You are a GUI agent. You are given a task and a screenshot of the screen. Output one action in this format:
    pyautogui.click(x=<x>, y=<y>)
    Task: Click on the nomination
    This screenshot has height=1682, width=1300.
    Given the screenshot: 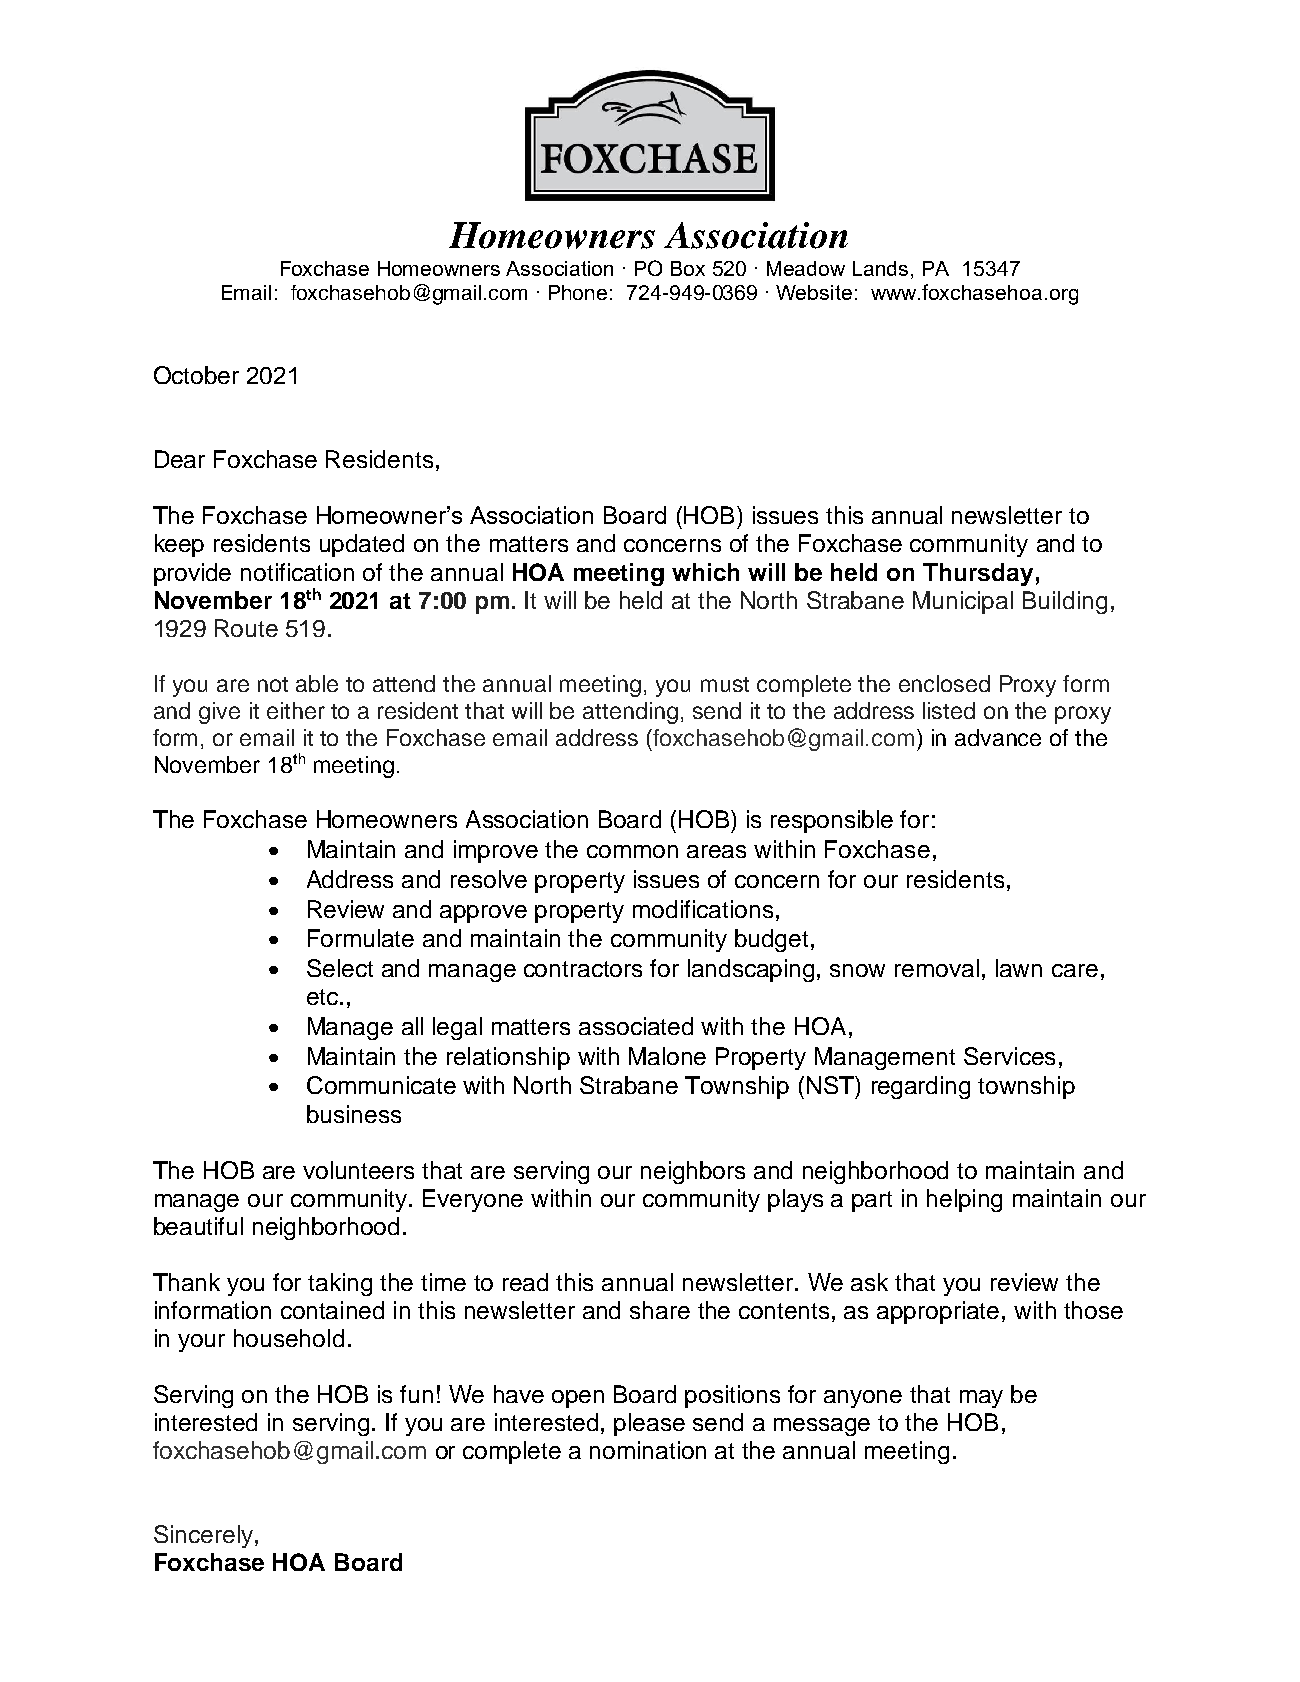 What is the action you would take?
    pyautogui.click(x=648, y=1450)
